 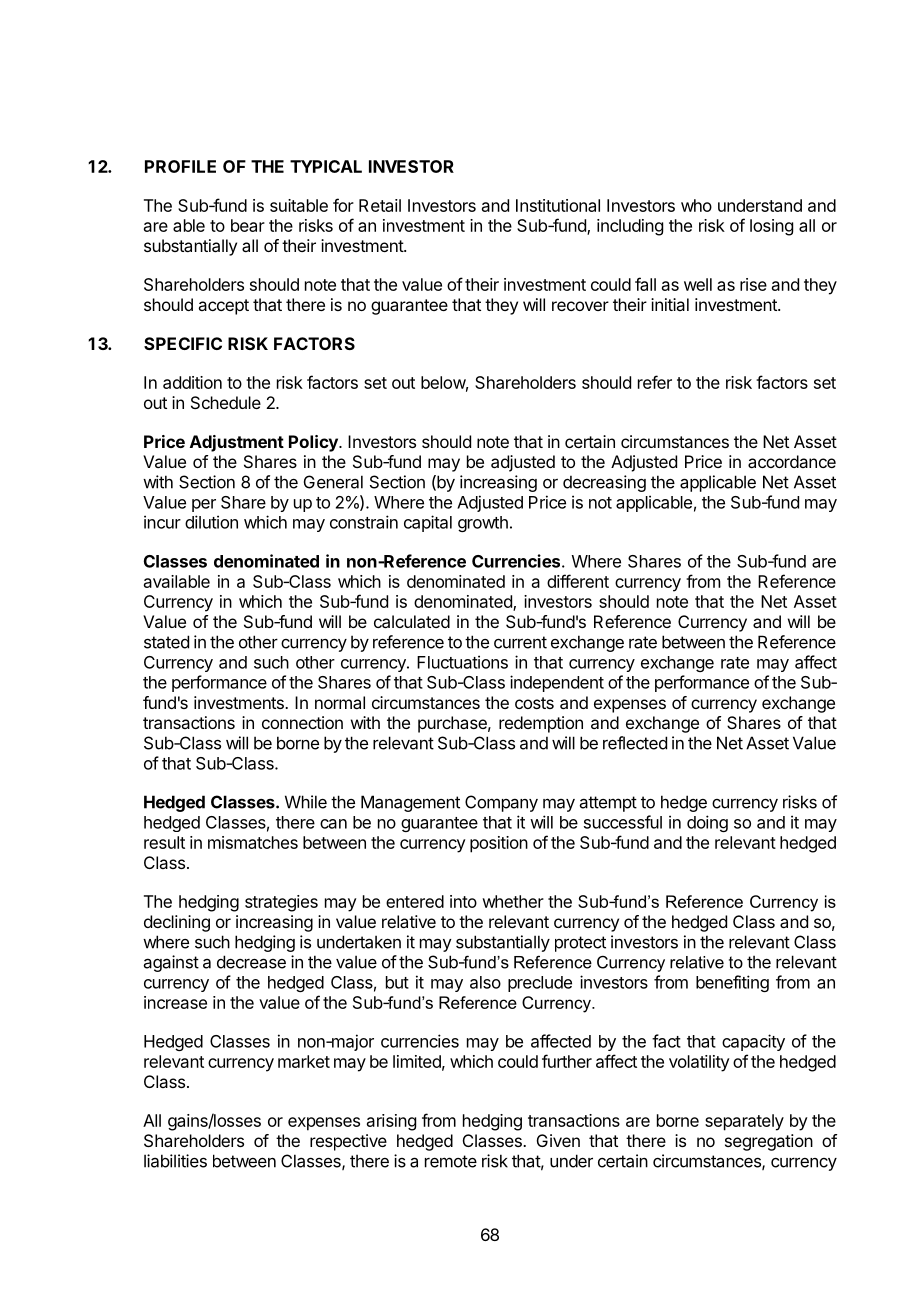 I want to click on liabilities, so click(x=175, y=1161).
